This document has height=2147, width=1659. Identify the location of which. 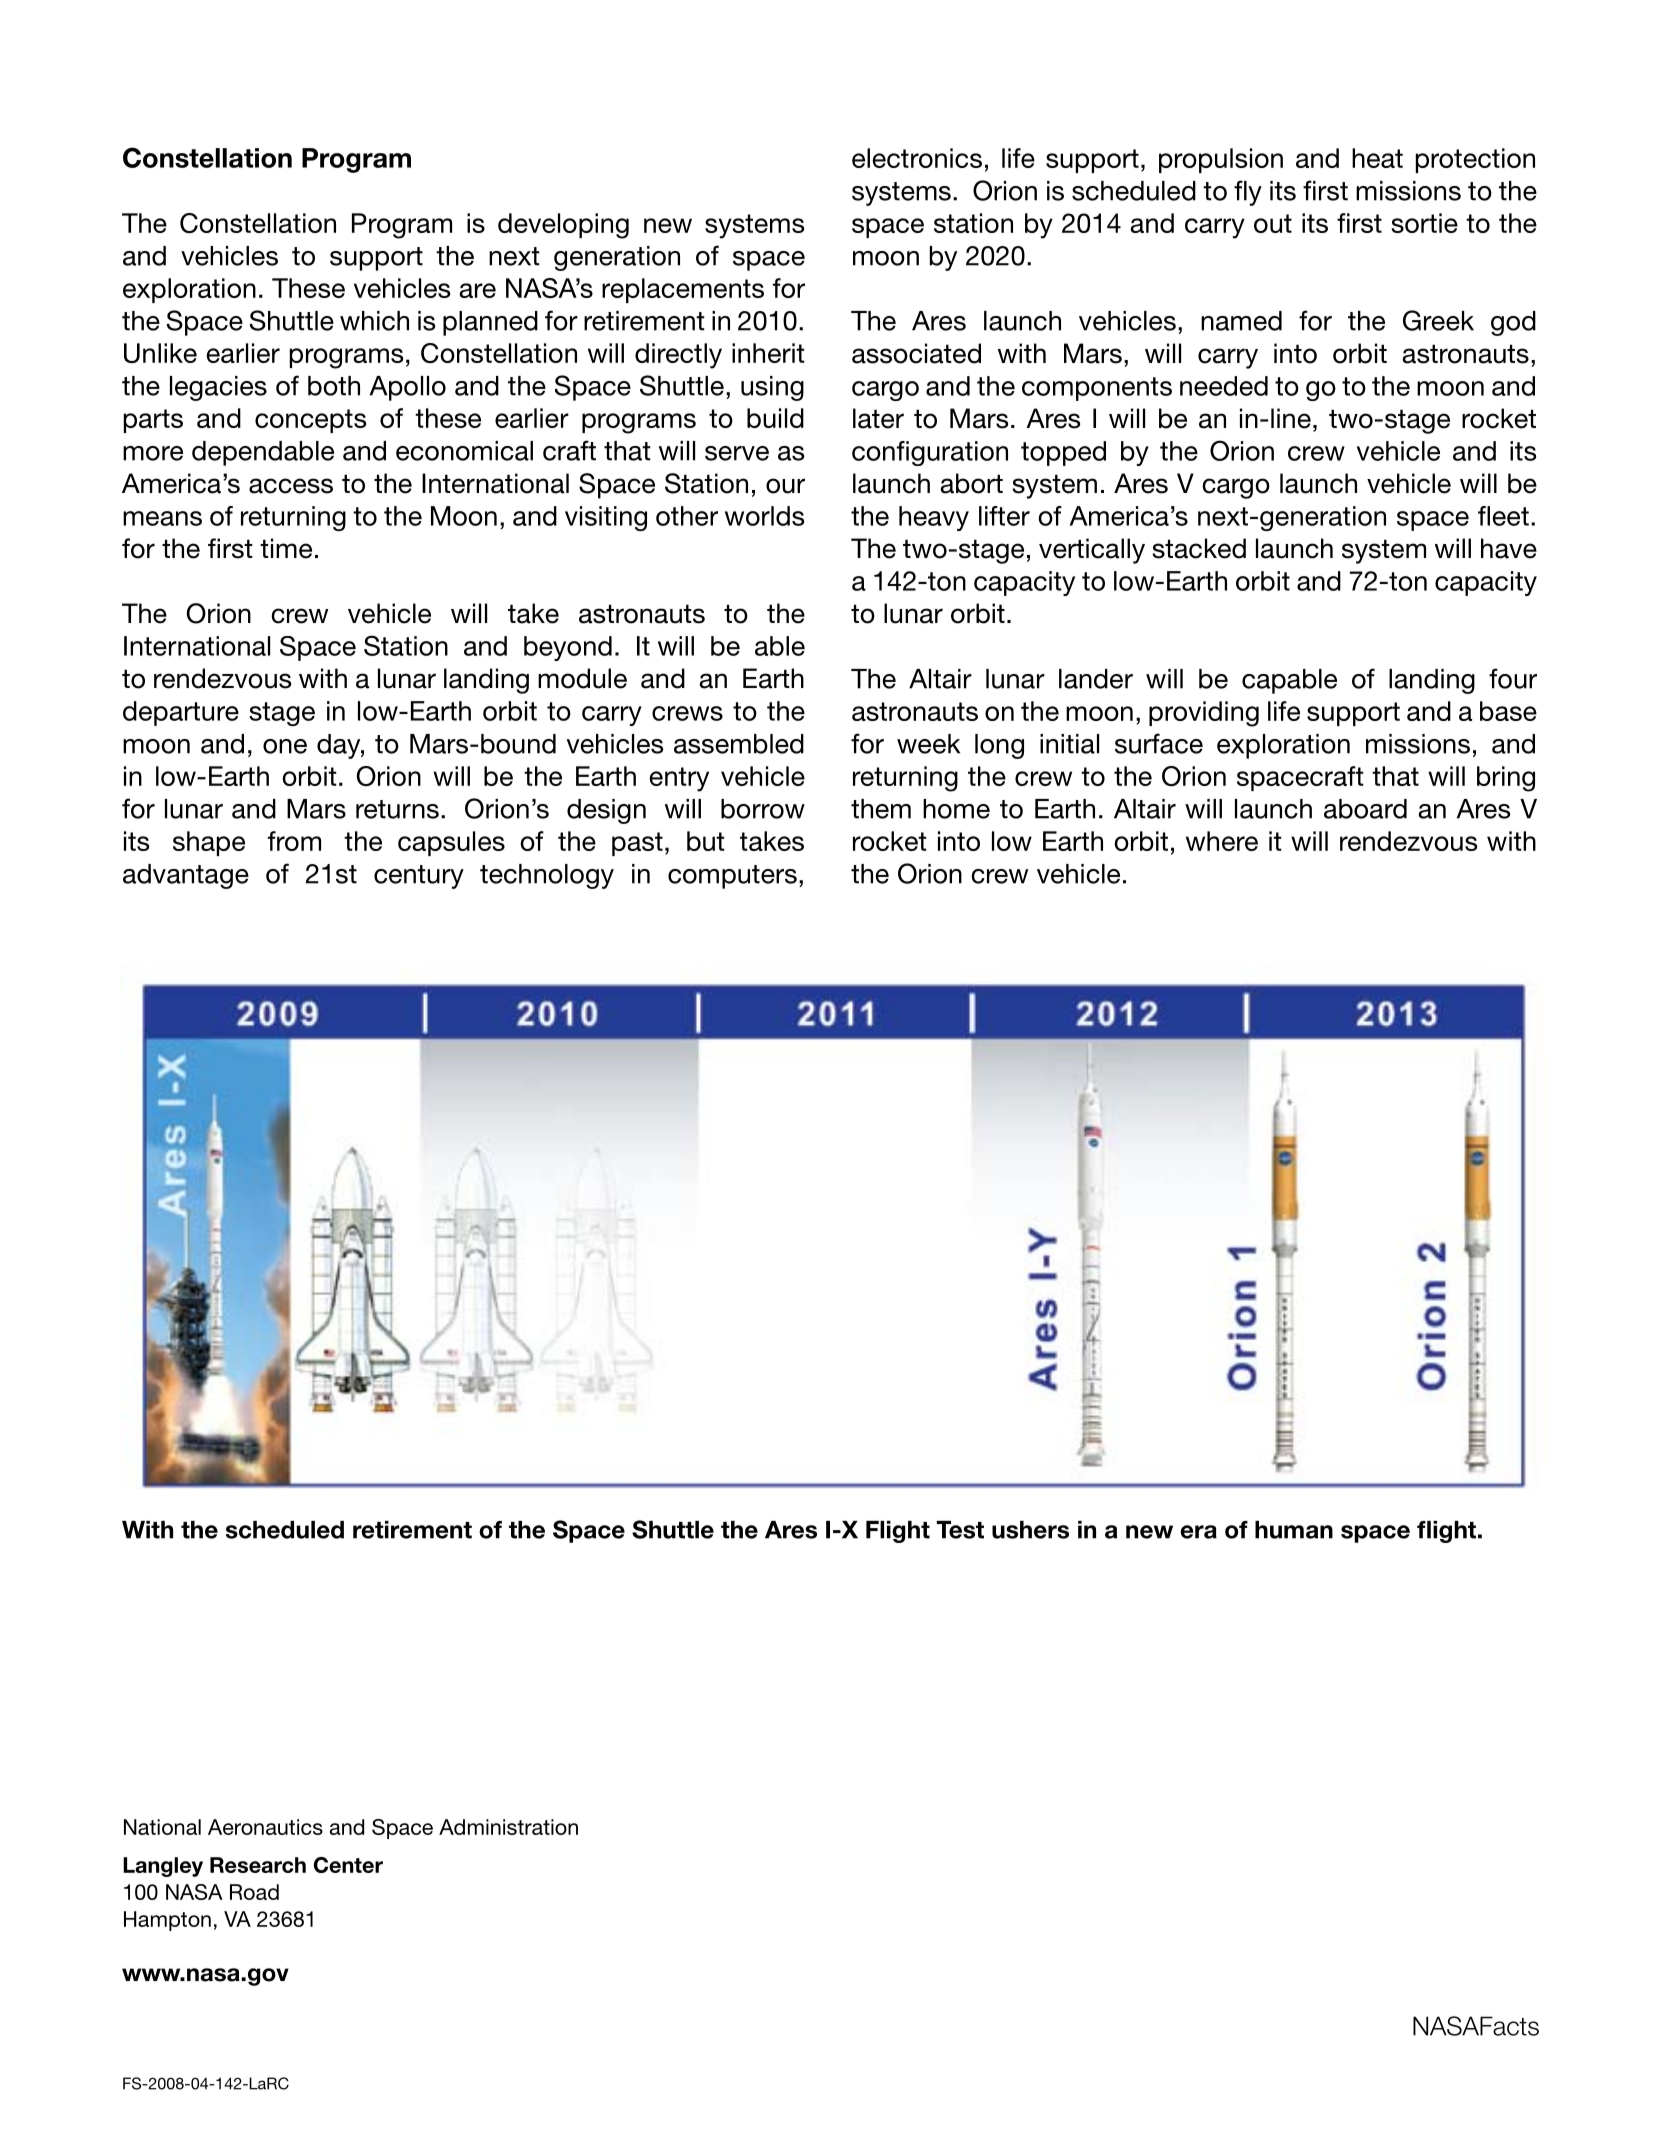
(374, 321).
